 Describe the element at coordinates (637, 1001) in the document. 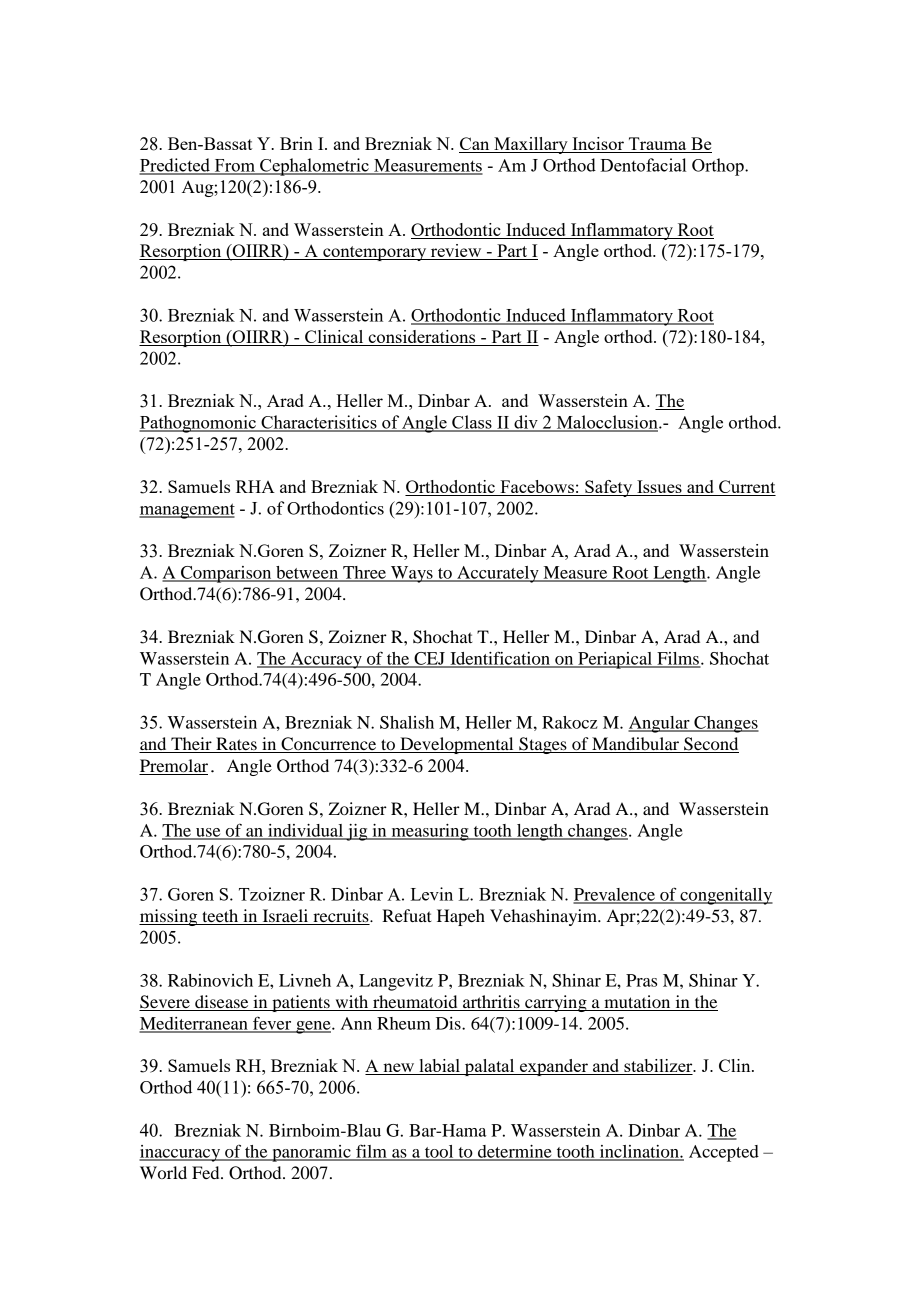

I see `mutation` at that location.
